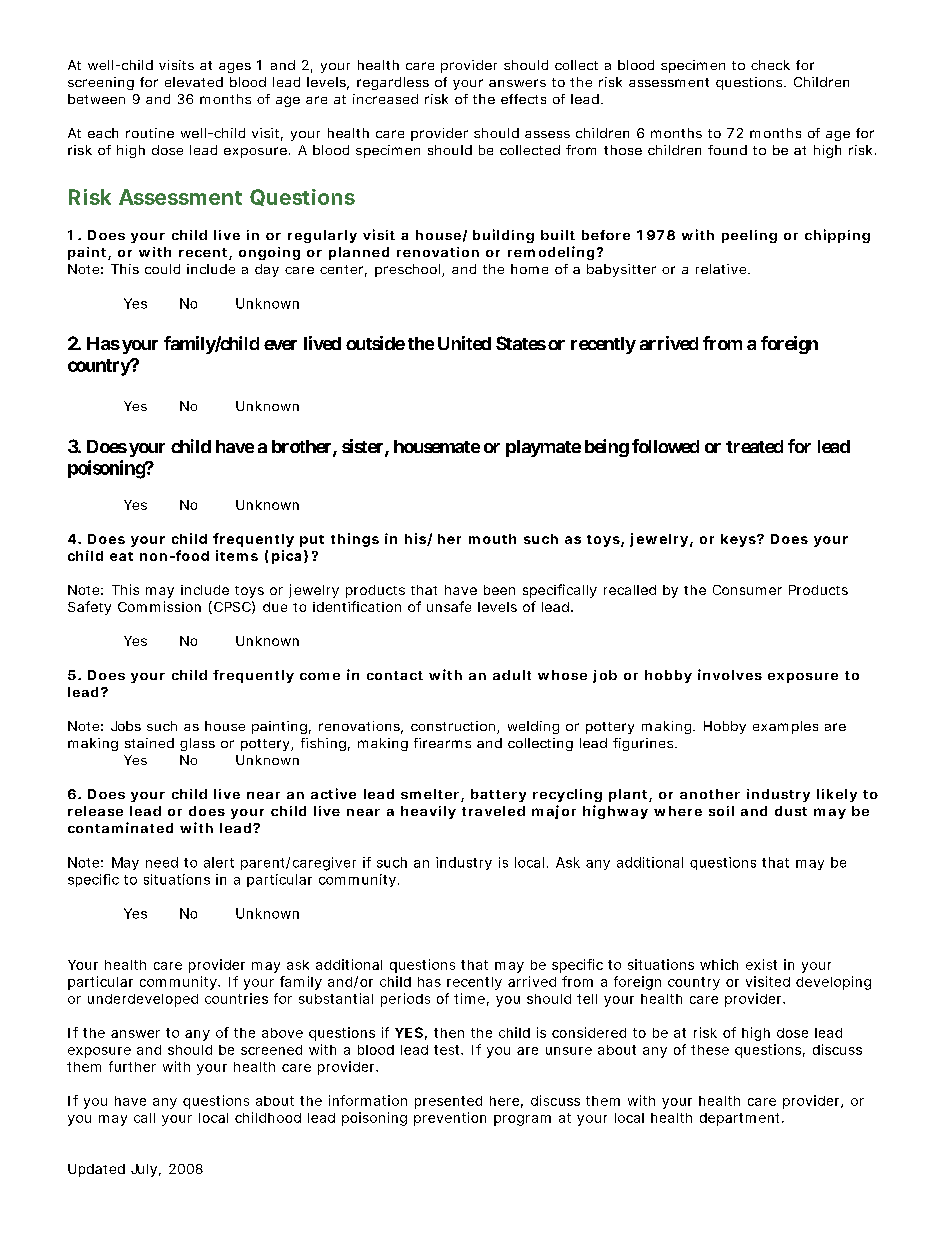 The height and width of the document is (1233, 952). Describe the element at coordinates (464, 343) in the document. I see `United` at that location.
